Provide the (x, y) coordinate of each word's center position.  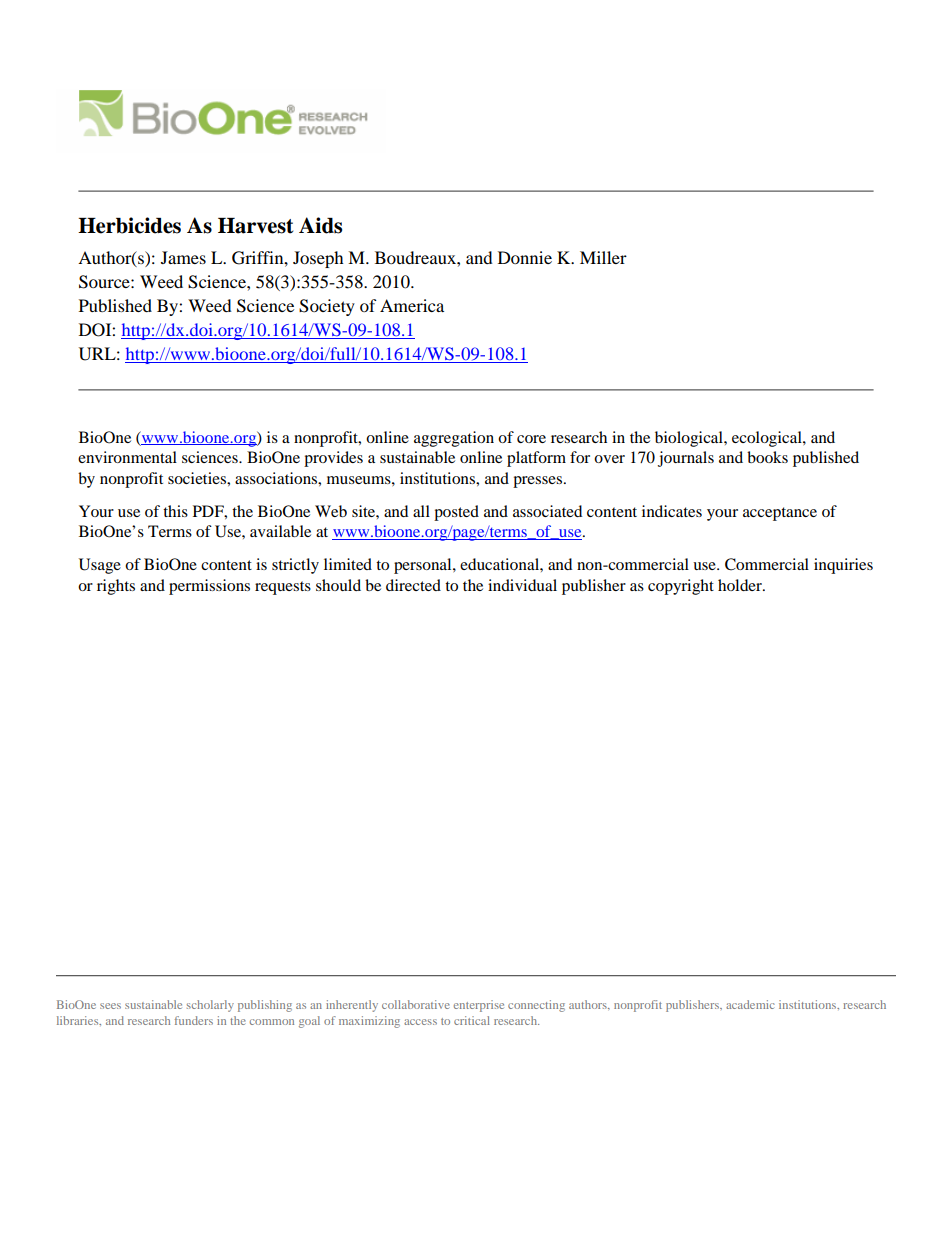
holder (741, 585)
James (183, 257)
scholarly (210, 1006)
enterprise (479, 1006)
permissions (209, 587)
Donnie (525, 257)
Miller (603, 257)
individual (522, 585)
